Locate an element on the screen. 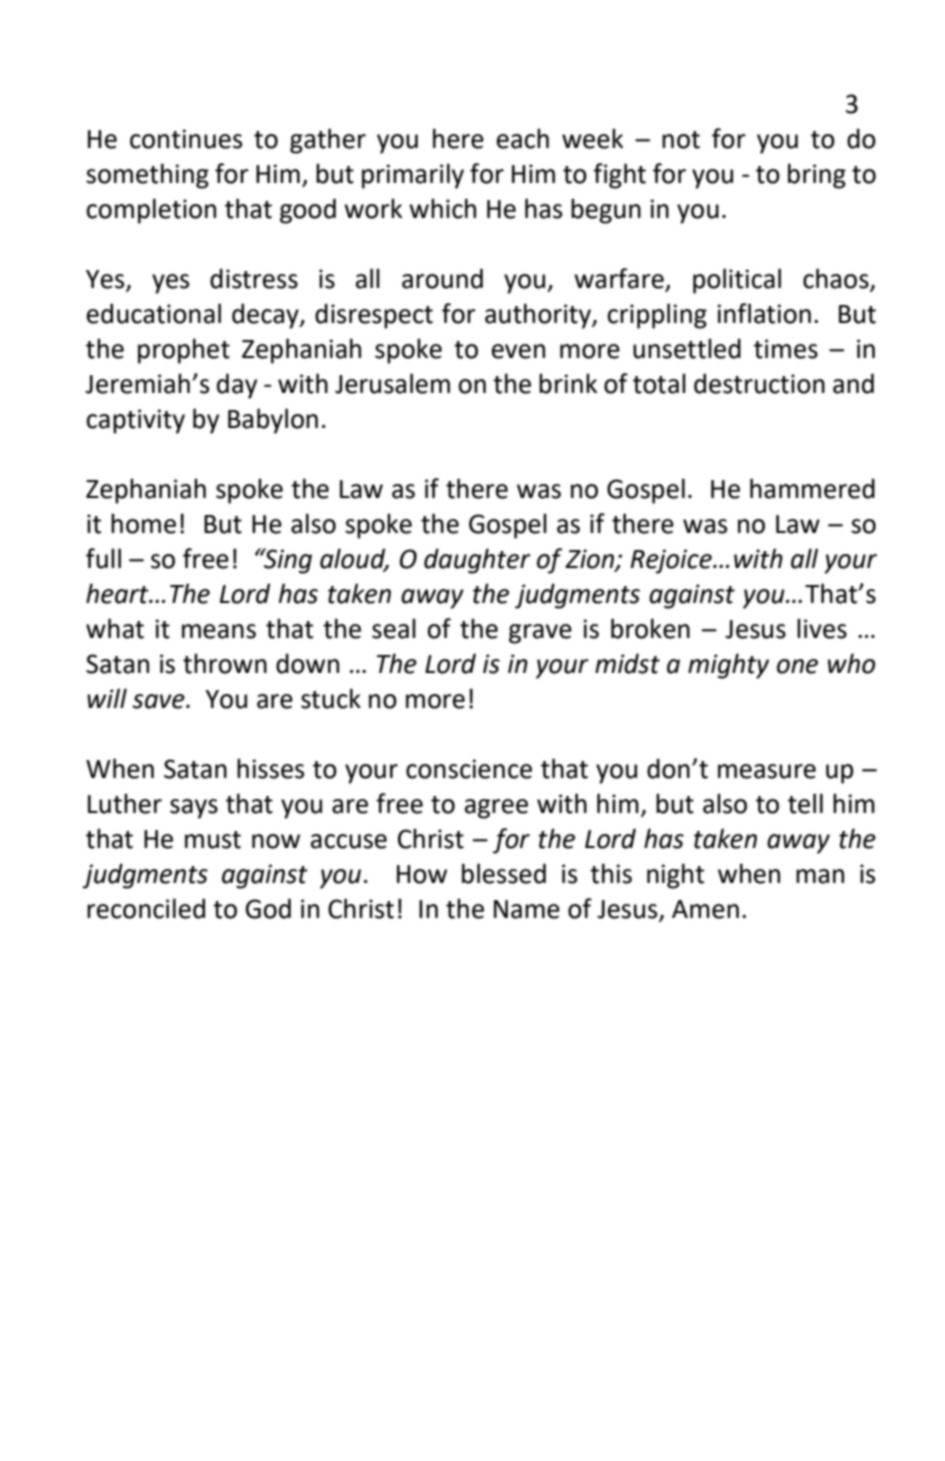 The height and width of the screenshot is (1461, 945). daughter is located at coordinates (477, 561).
